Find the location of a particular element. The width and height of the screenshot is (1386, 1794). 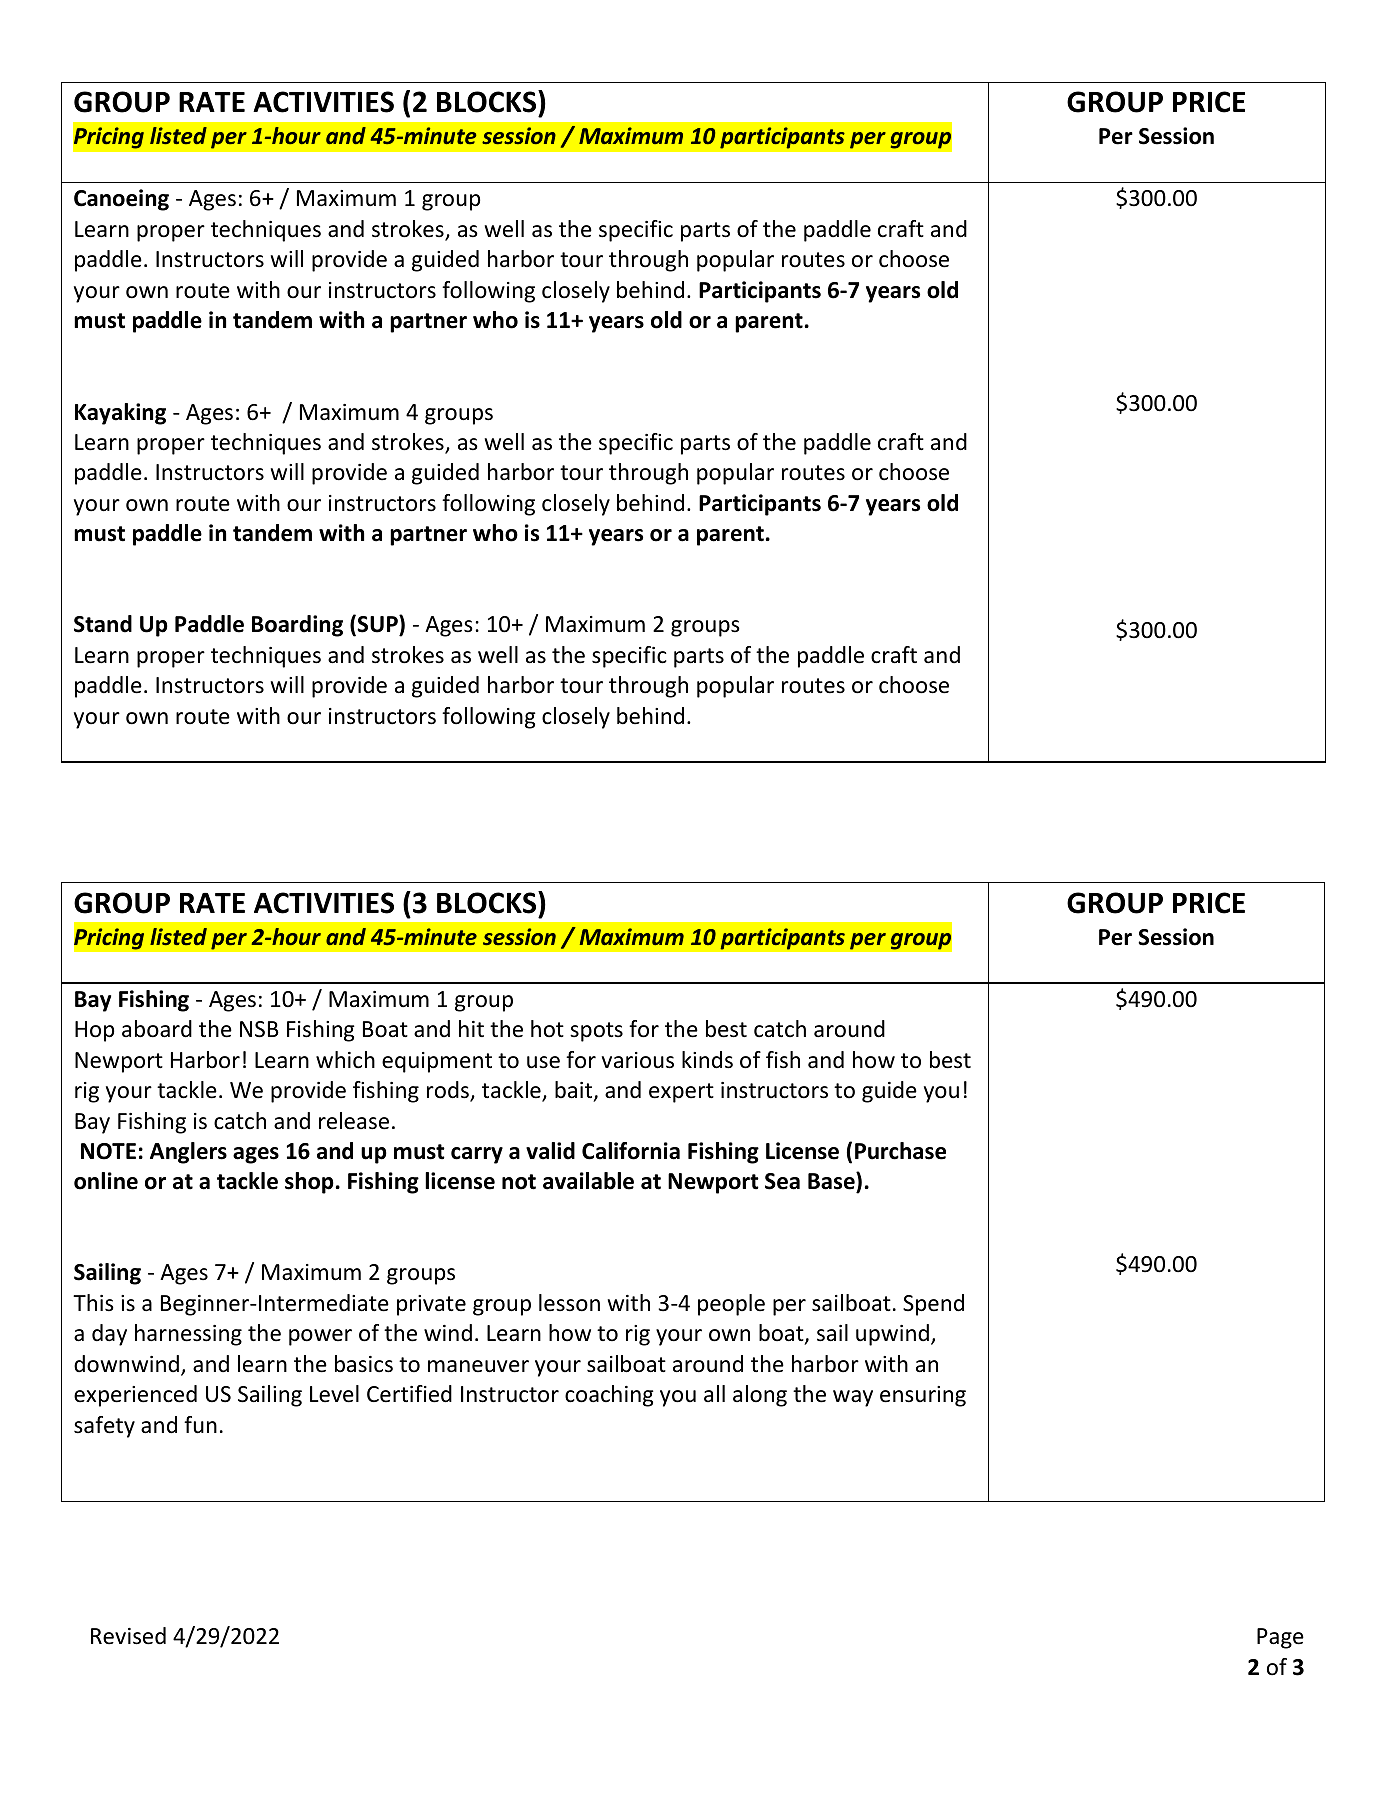

Revised is located at coordinates (128, 1636).
